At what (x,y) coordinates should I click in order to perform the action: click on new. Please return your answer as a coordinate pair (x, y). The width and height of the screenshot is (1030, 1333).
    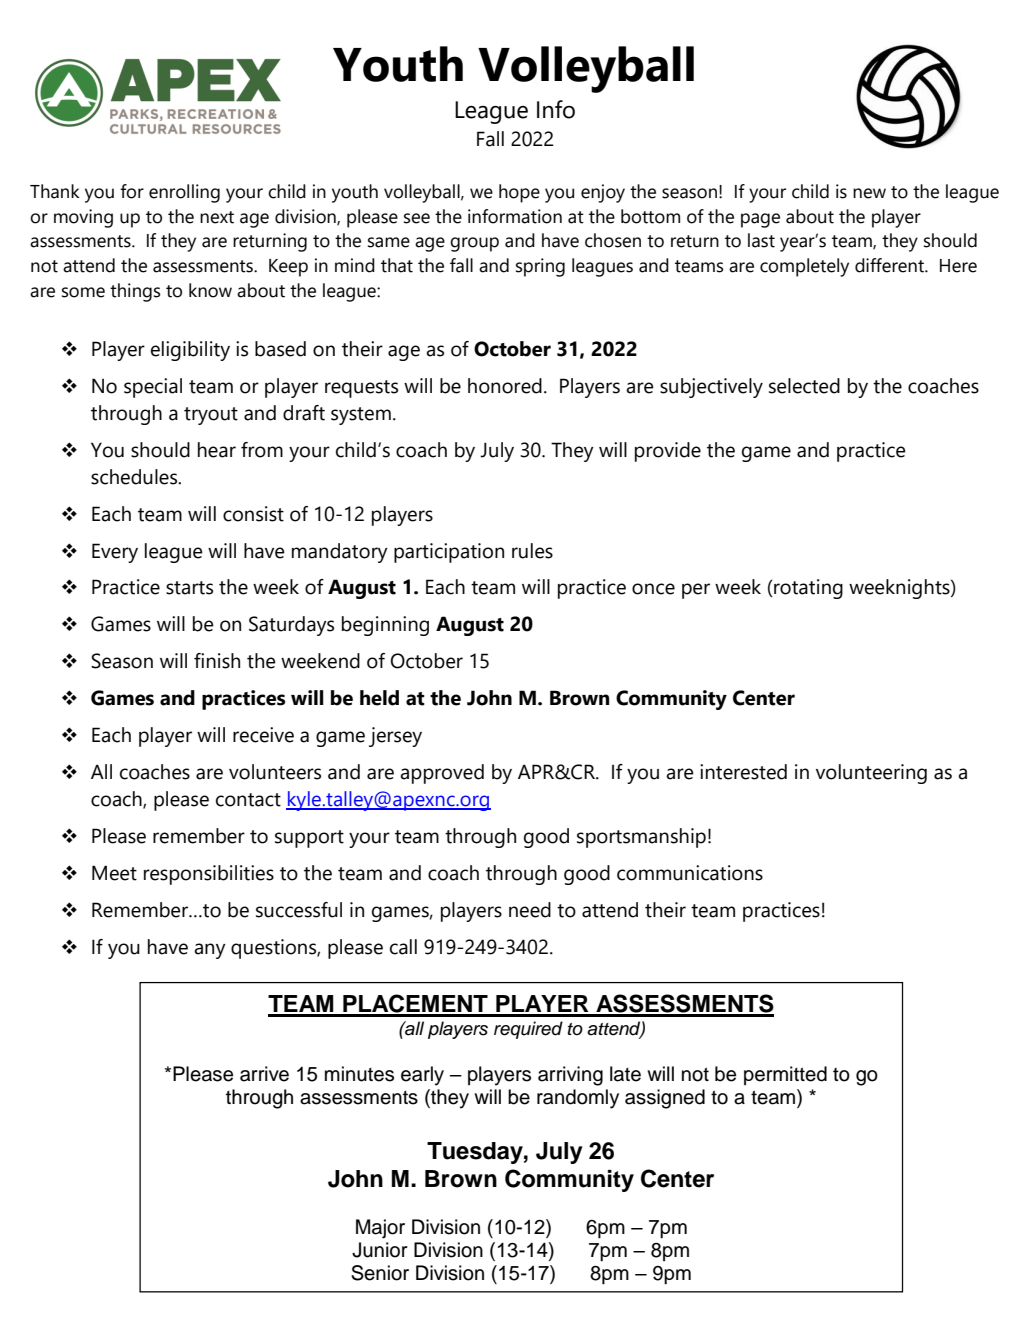
    Looking at the image, I should click on (869, 193).
